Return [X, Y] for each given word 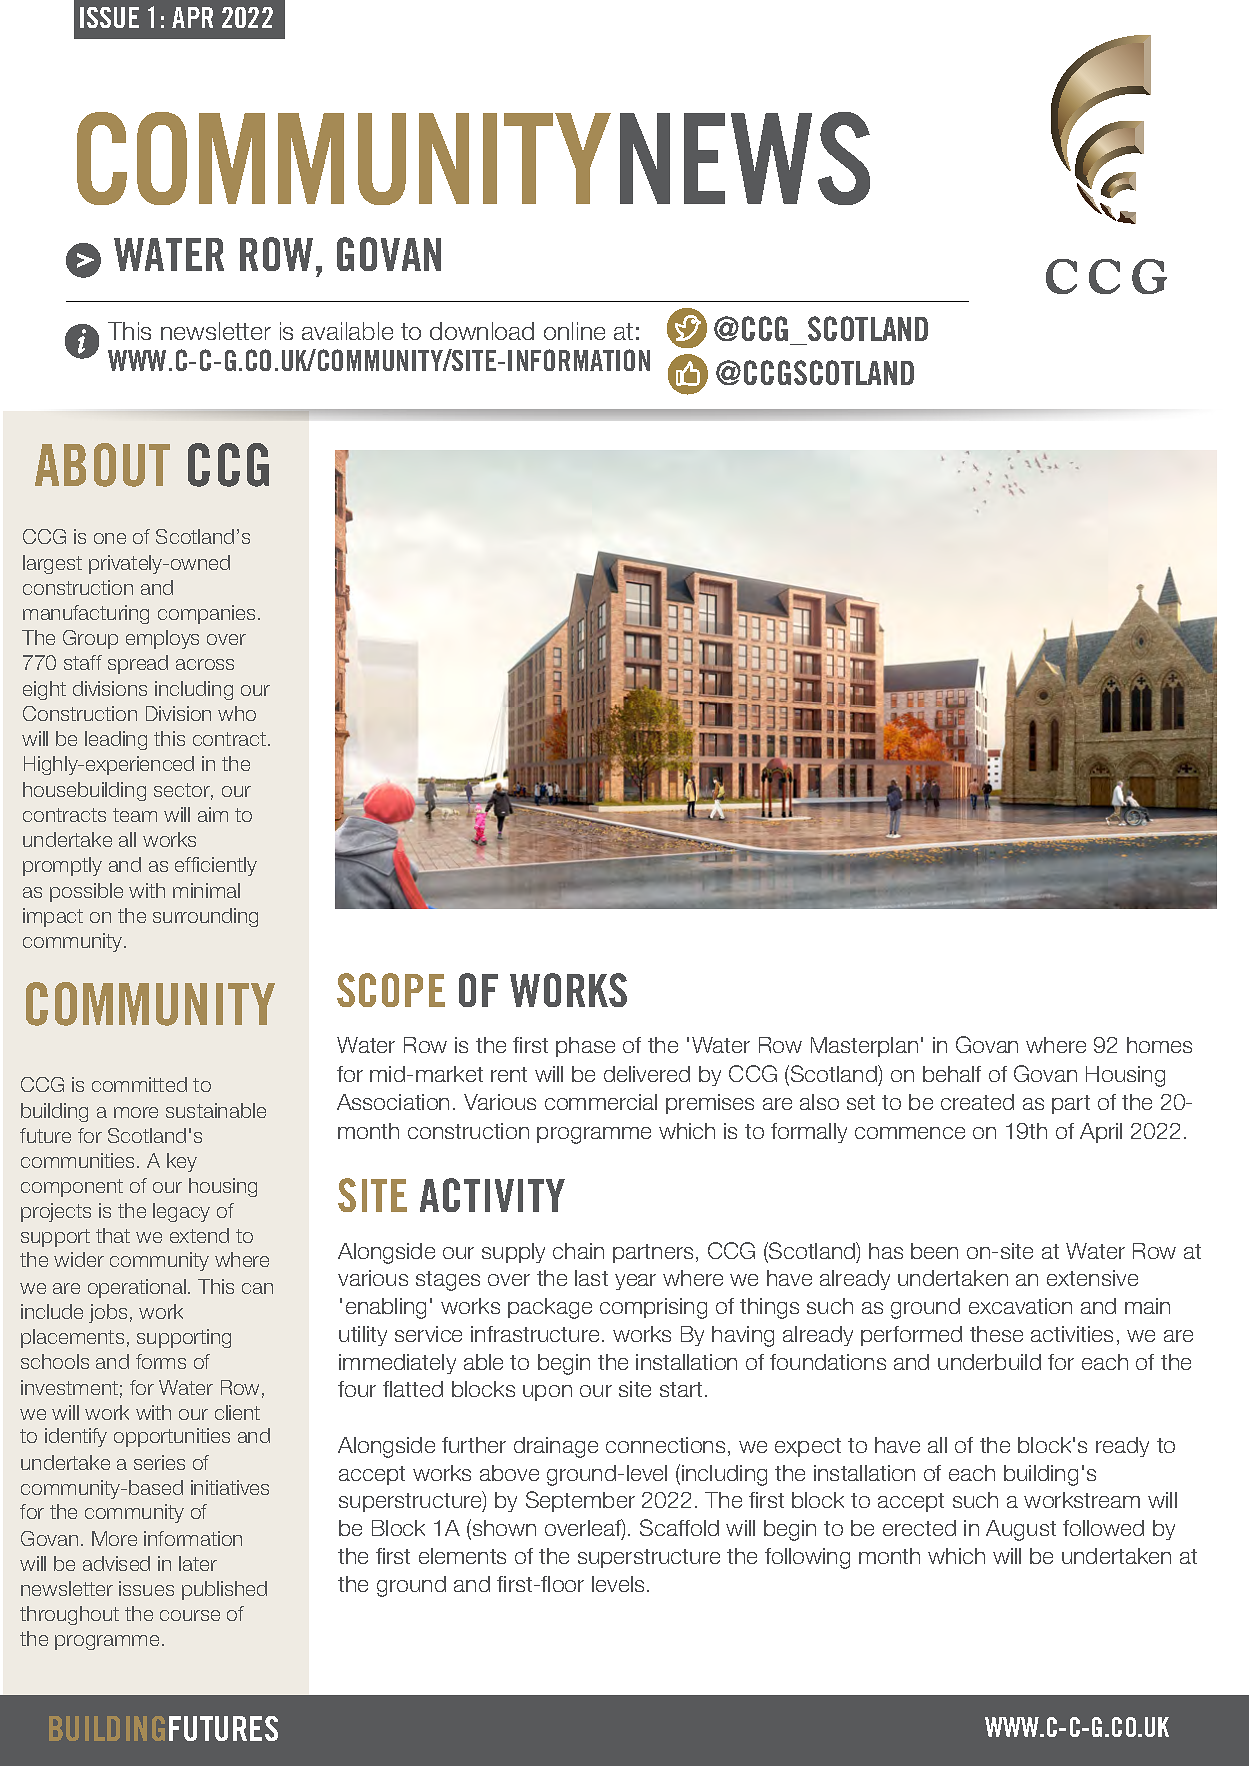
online [574, 331]
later [198, 1563]
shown [503, 1529]
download [482, 331]
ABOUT [102, 465]
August [1021, 1530]
